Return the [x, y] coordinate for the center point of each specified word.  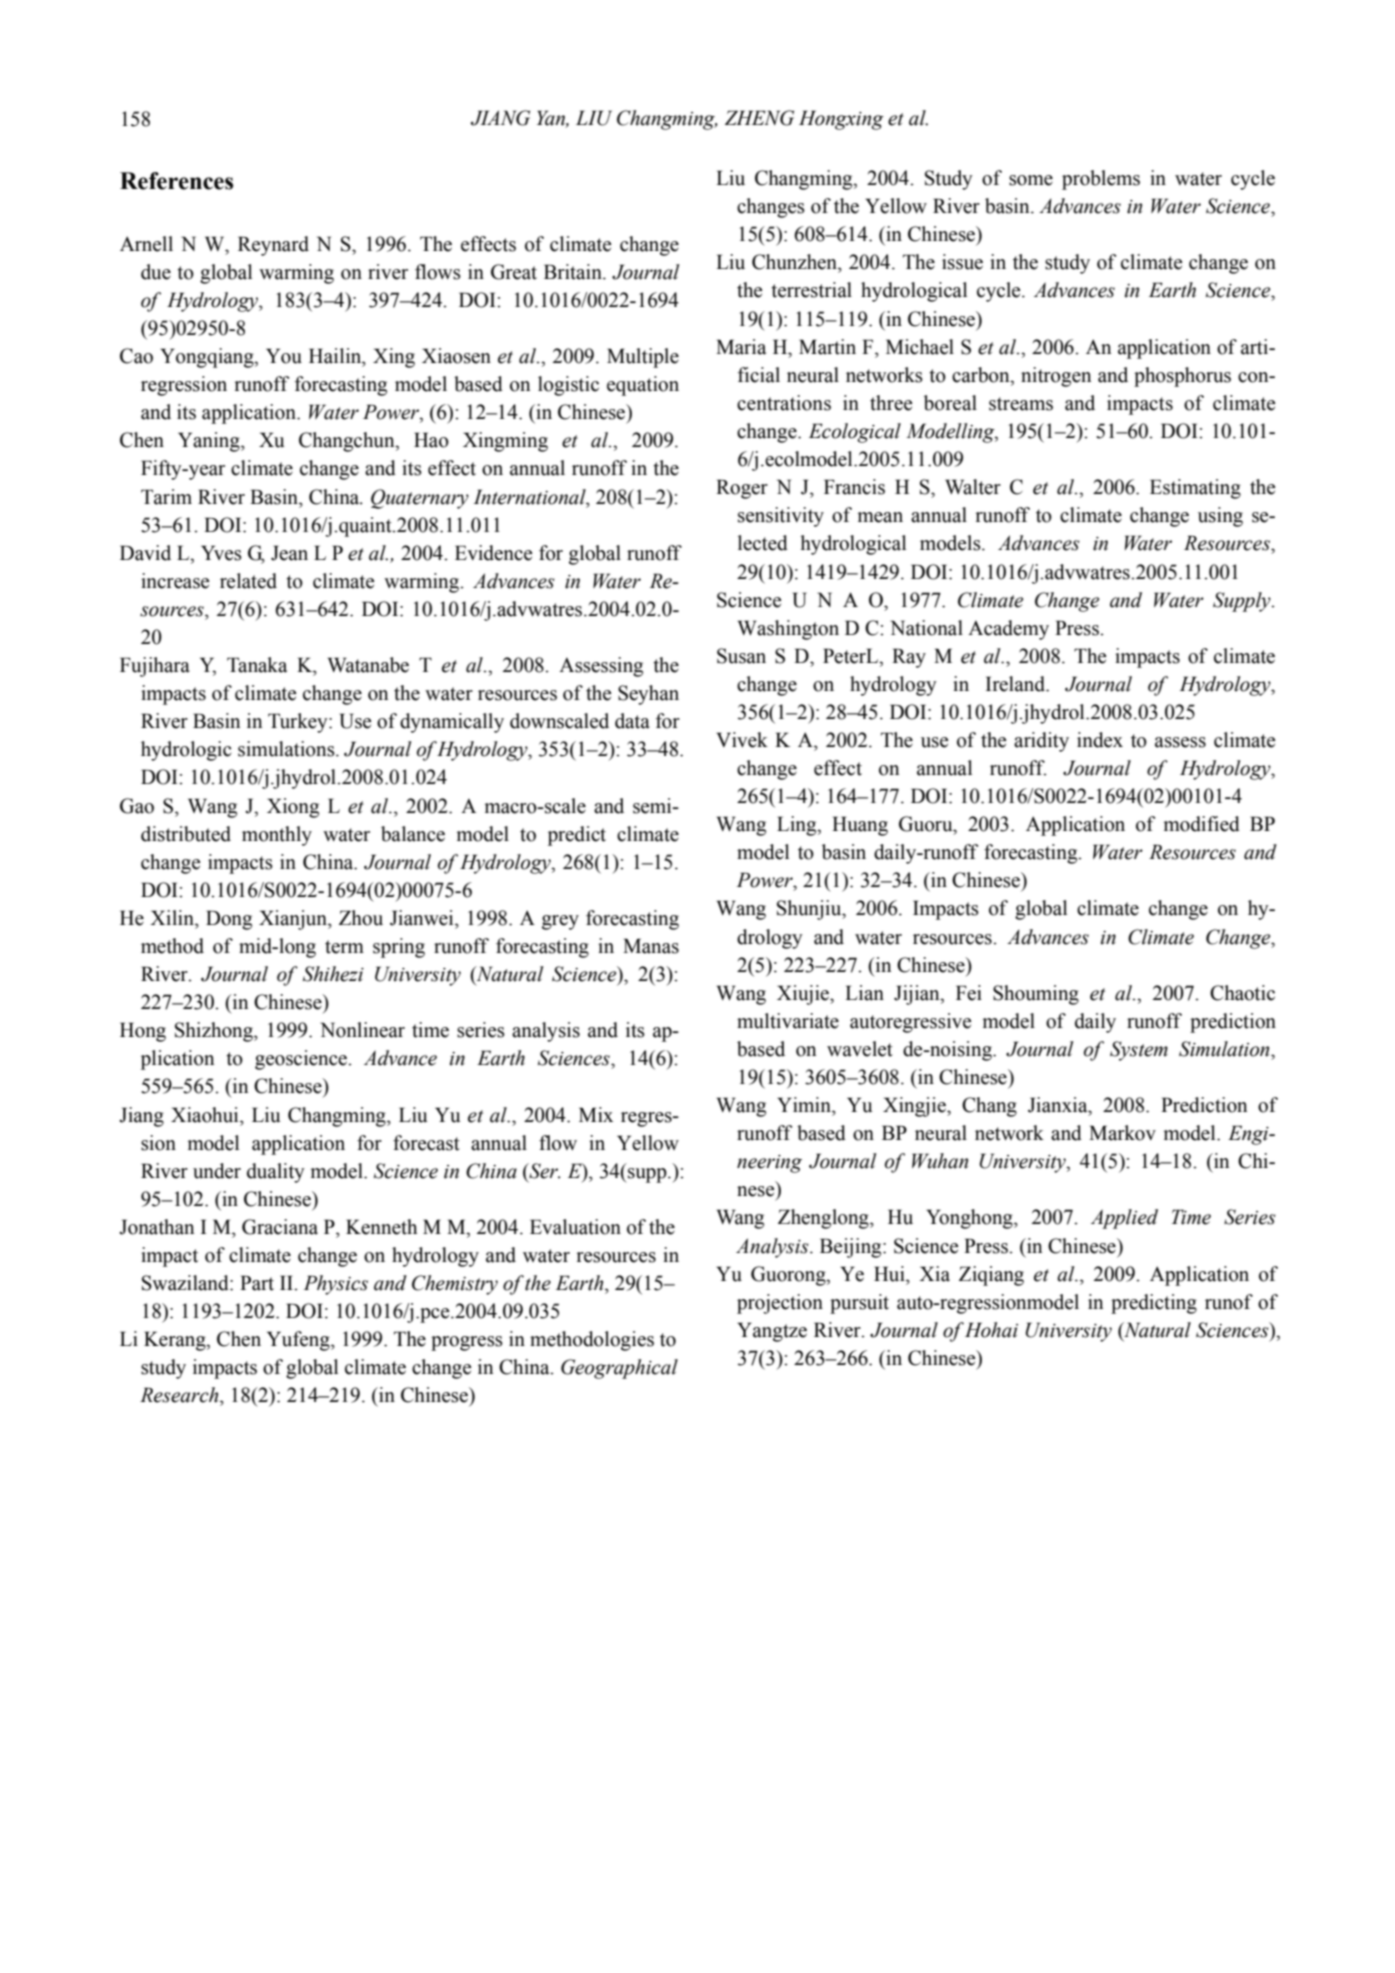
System [1139, 1051]
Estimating [1195, 489]
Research [180, 1395]
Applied [1124, 1219]
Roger [742, 489]
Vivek [742, 740]
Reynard [273, 246]
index [1100, 740]
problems [1101, 180]
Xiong [293, 808]
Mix [596, 1114]
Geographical [619, 1369]
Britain [574, 272]
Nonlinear [362, 1030]
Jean [289, 553]
